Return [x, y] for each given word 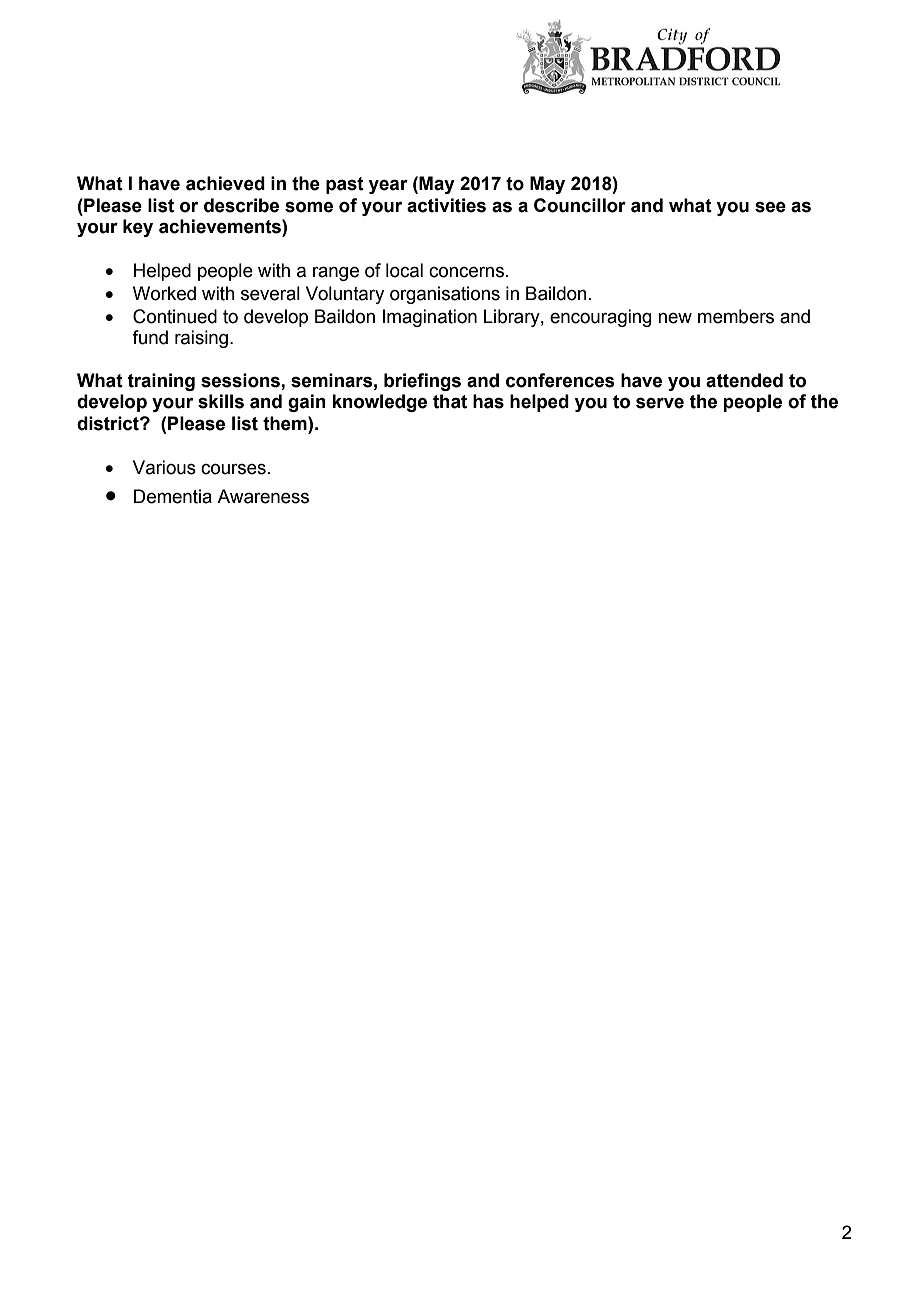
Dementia [173, 496]
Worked [164, 293]
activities [446, 205]
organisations [445, 295]
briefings [422, 382]
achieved [225, 183]
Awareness [263, 496]
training [161, 382]
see [770, 207]
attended [744, 380]
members [736, 316]
